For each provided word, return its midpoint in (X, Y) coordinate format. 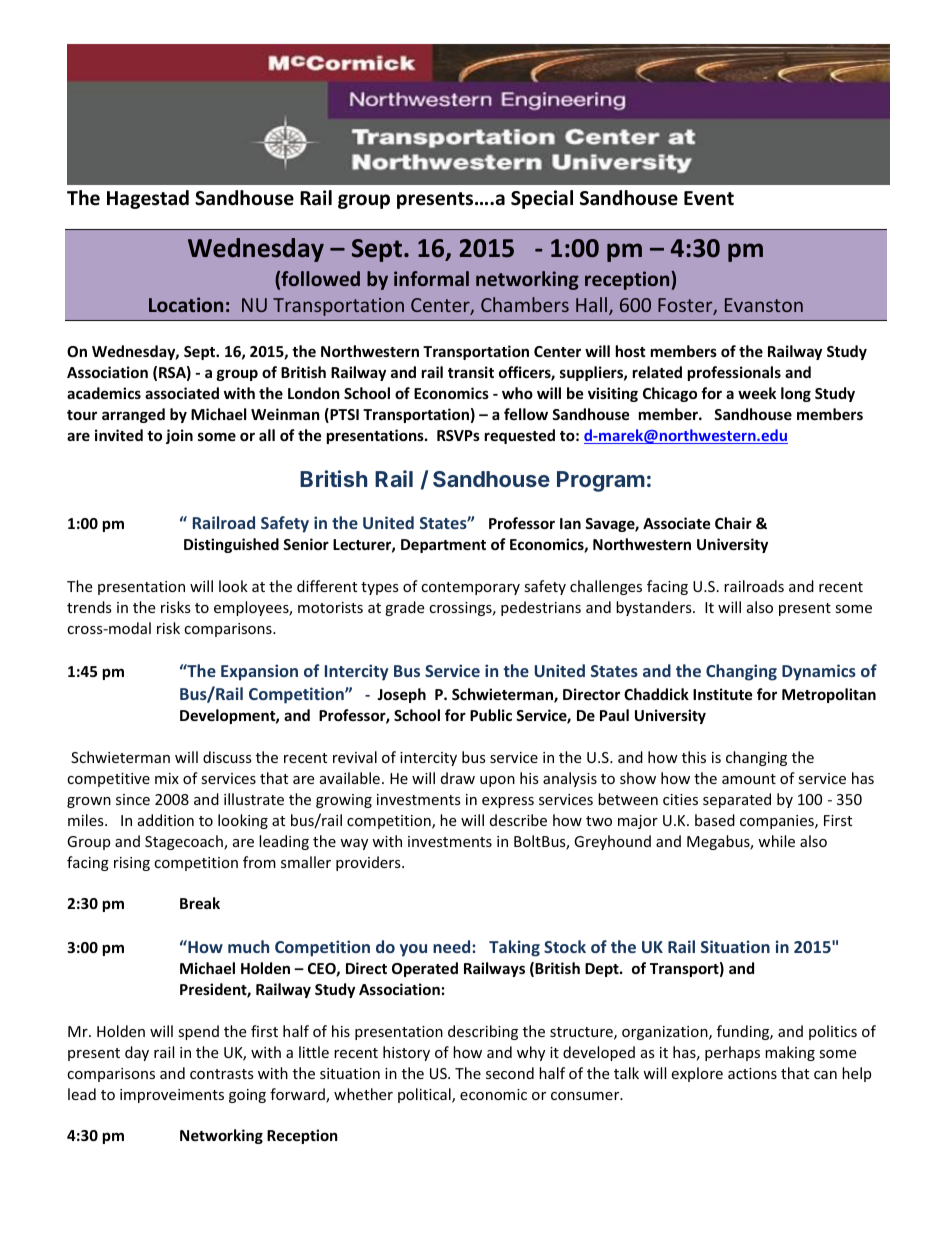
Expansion (259, 672)
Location (186, 304)
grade (404, 608)
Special (542, 199)
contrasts (222, 1074)
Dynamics (819, 672)
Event (709, 198)
